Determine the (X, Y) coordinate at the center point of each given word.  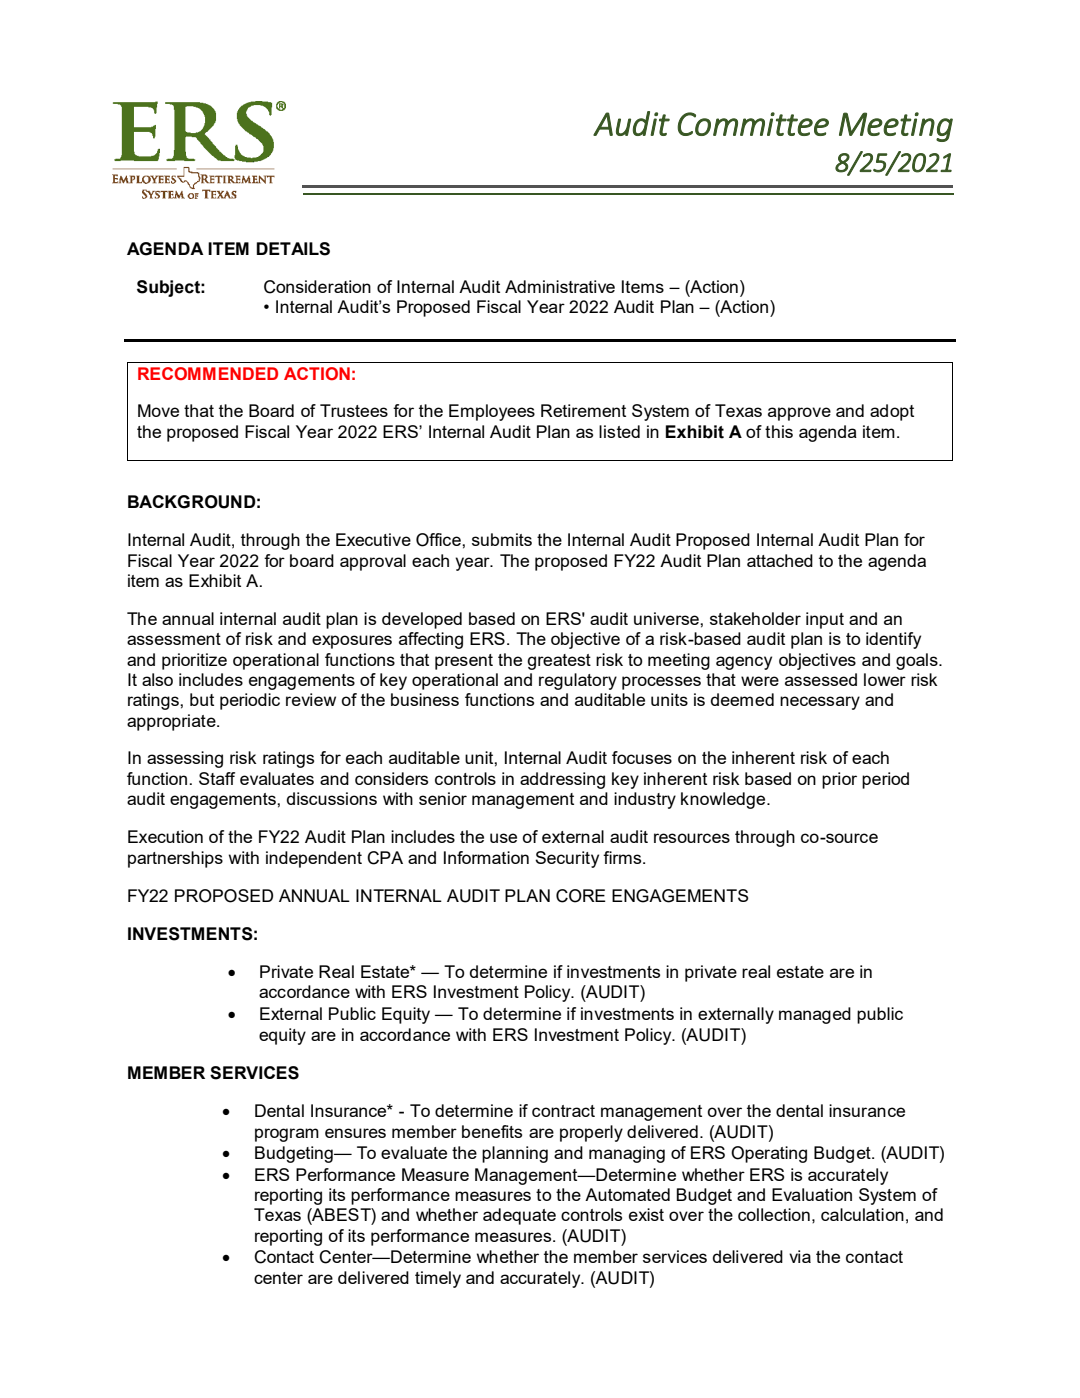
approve (799, 414)
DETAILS (293, 249)
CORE (581, 896)
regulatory (578, 681)
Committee (753, 124)
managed (815, 1015)
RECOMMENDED (208, 373)
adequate (519, 1216)
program (287, 1135)
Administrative (560, 286)
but (202, 699)
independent (314, 859)
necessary (820, 703)
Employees (492, 412)
